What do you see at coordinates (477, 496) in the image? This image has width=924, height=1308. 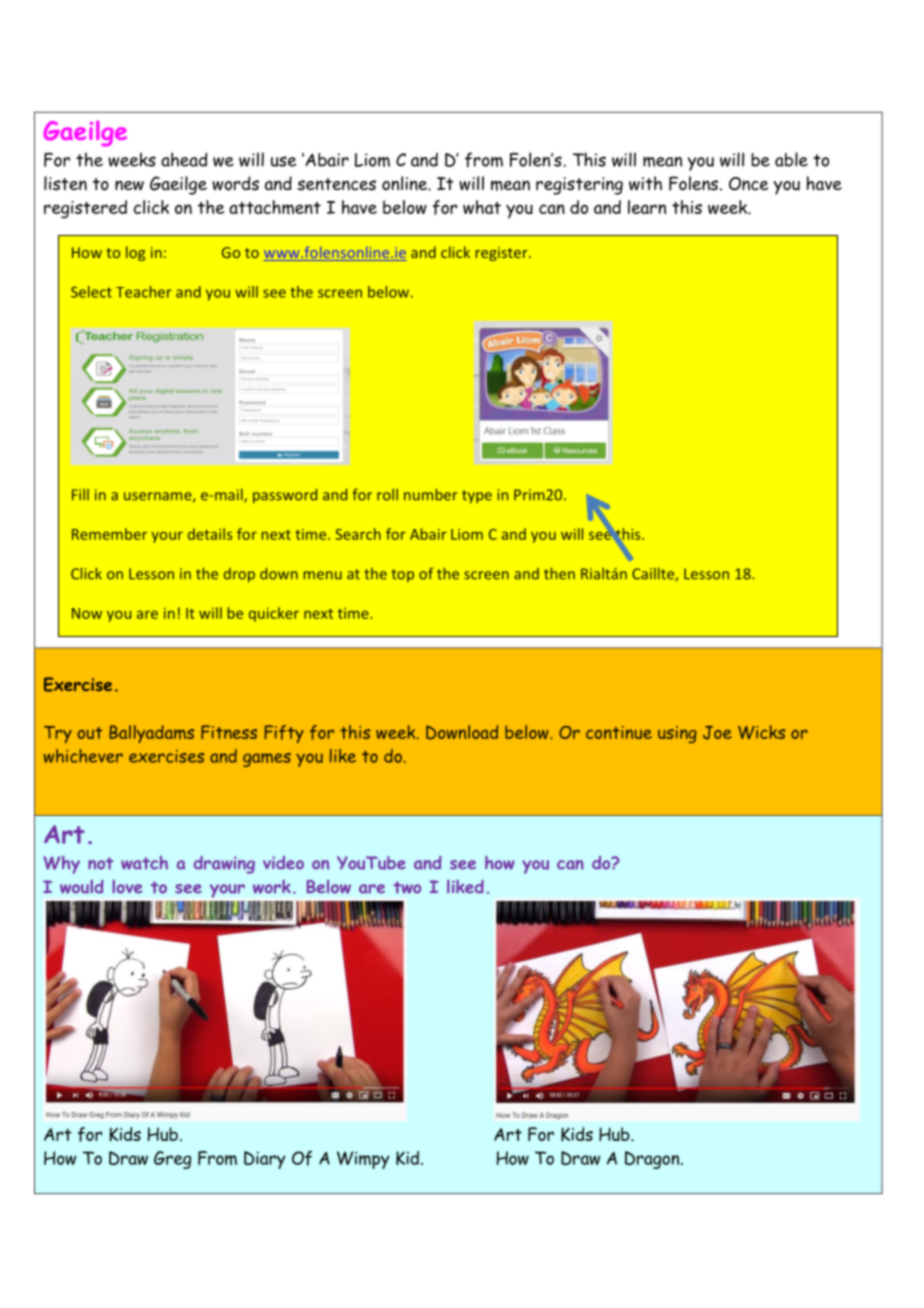 I see `type` at bounding box center [477, 496].
